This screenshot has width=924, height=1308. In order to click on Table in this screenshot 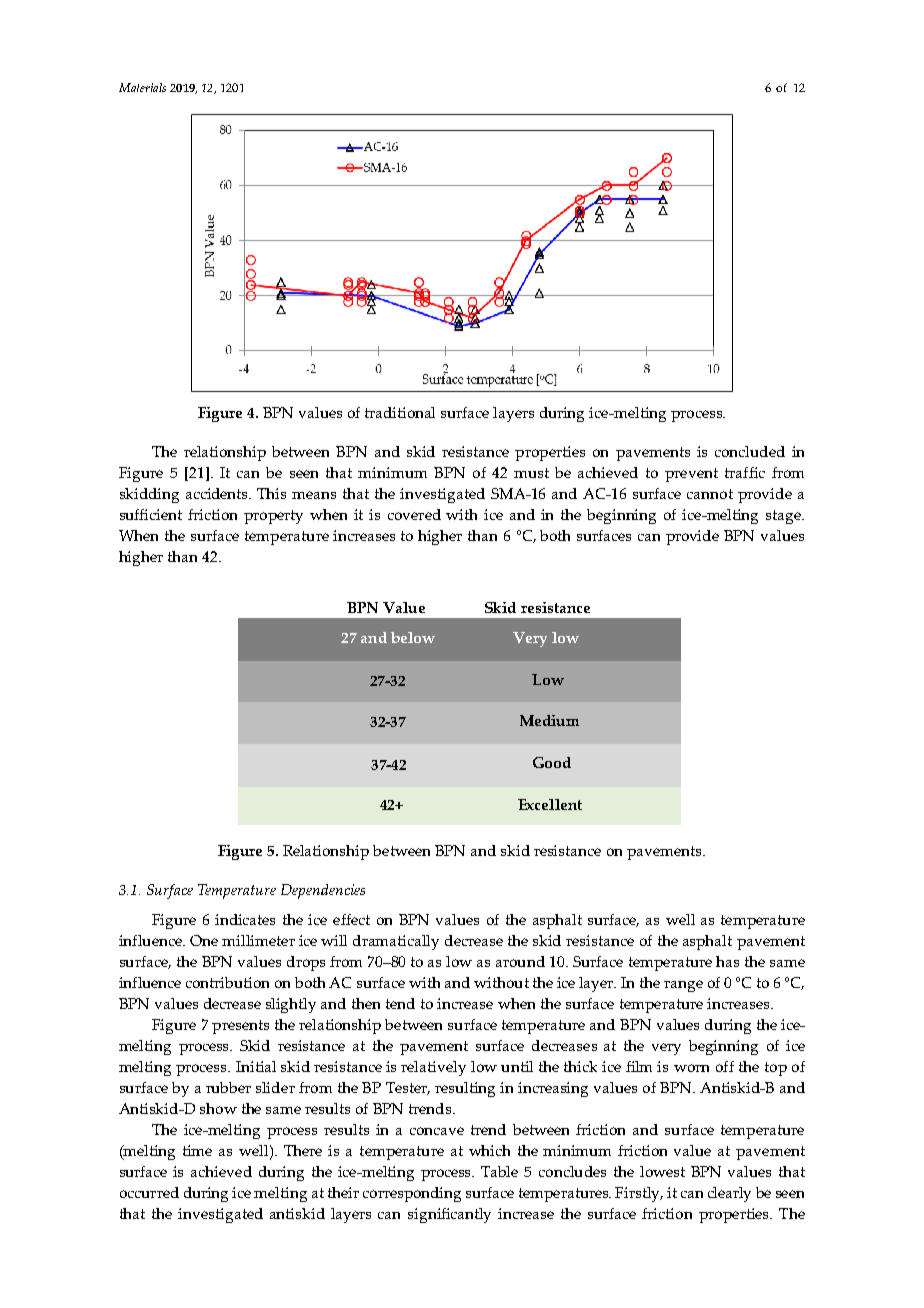, I will do `click(499, 1171)`.
